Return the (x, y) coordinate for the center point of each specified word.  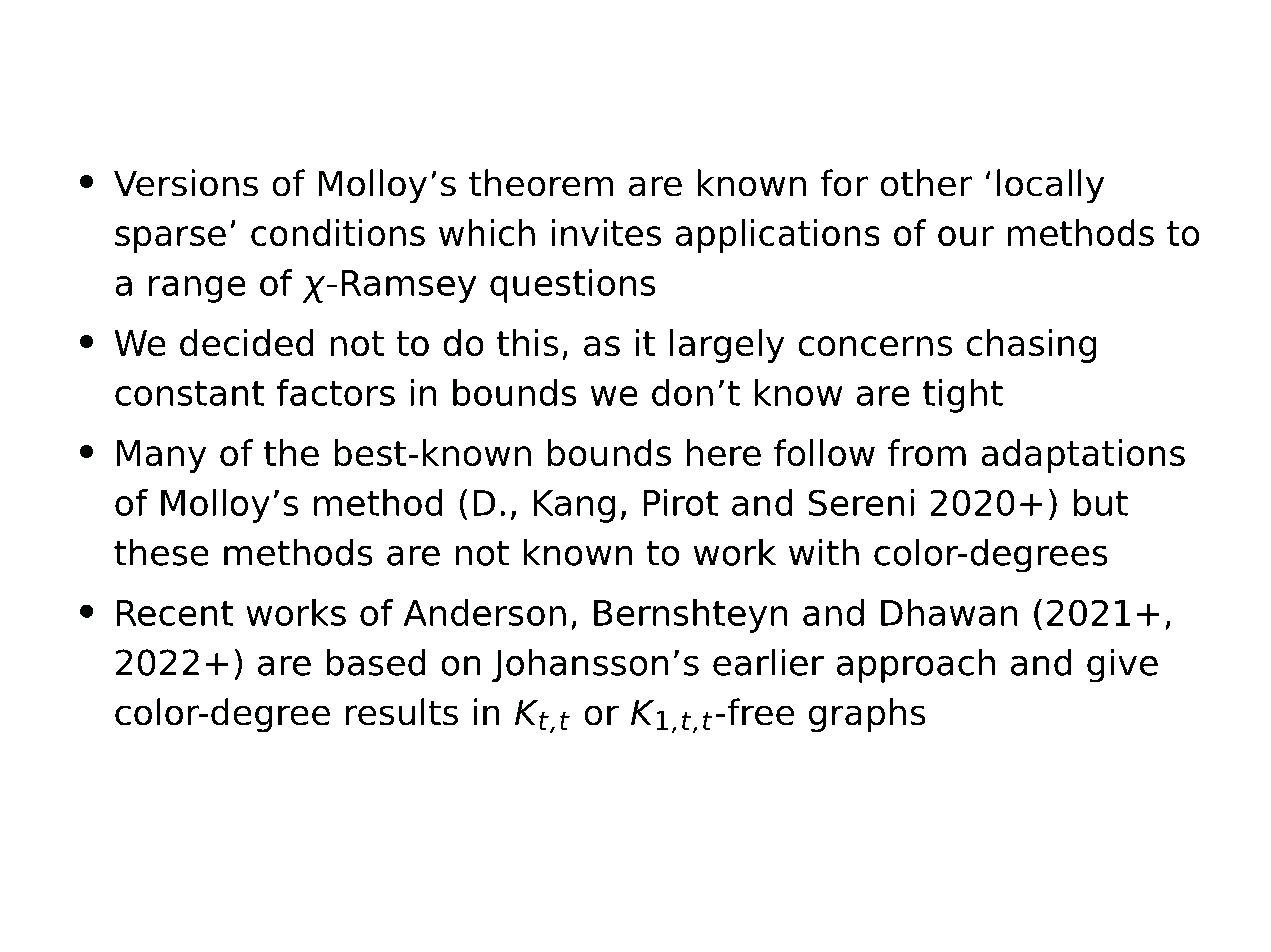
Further (159, 91)
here (724, 453)
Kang (574, 506)
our (966, 236)
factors (335, 392)
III (614, 92)
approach (916, 665)
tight (963, 396)
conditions (338, 233)
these (161, 552)
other (926, 183)
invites (606, 233)
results (402, 712)
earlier (768, 662)
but (1101, 502)
